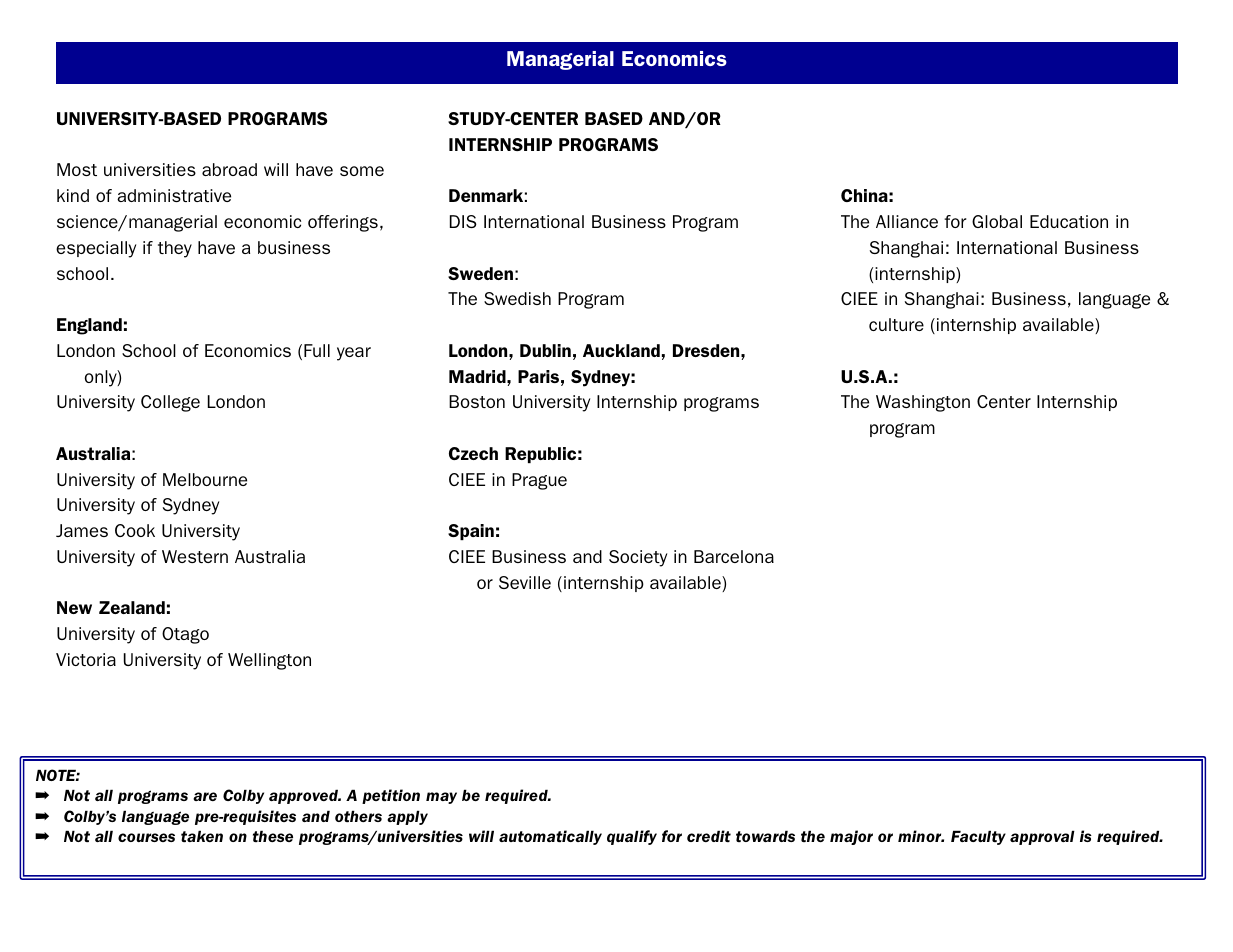  Describe the element at coordinates (202, 836) in the screenshot. I see `taken` at that location.
